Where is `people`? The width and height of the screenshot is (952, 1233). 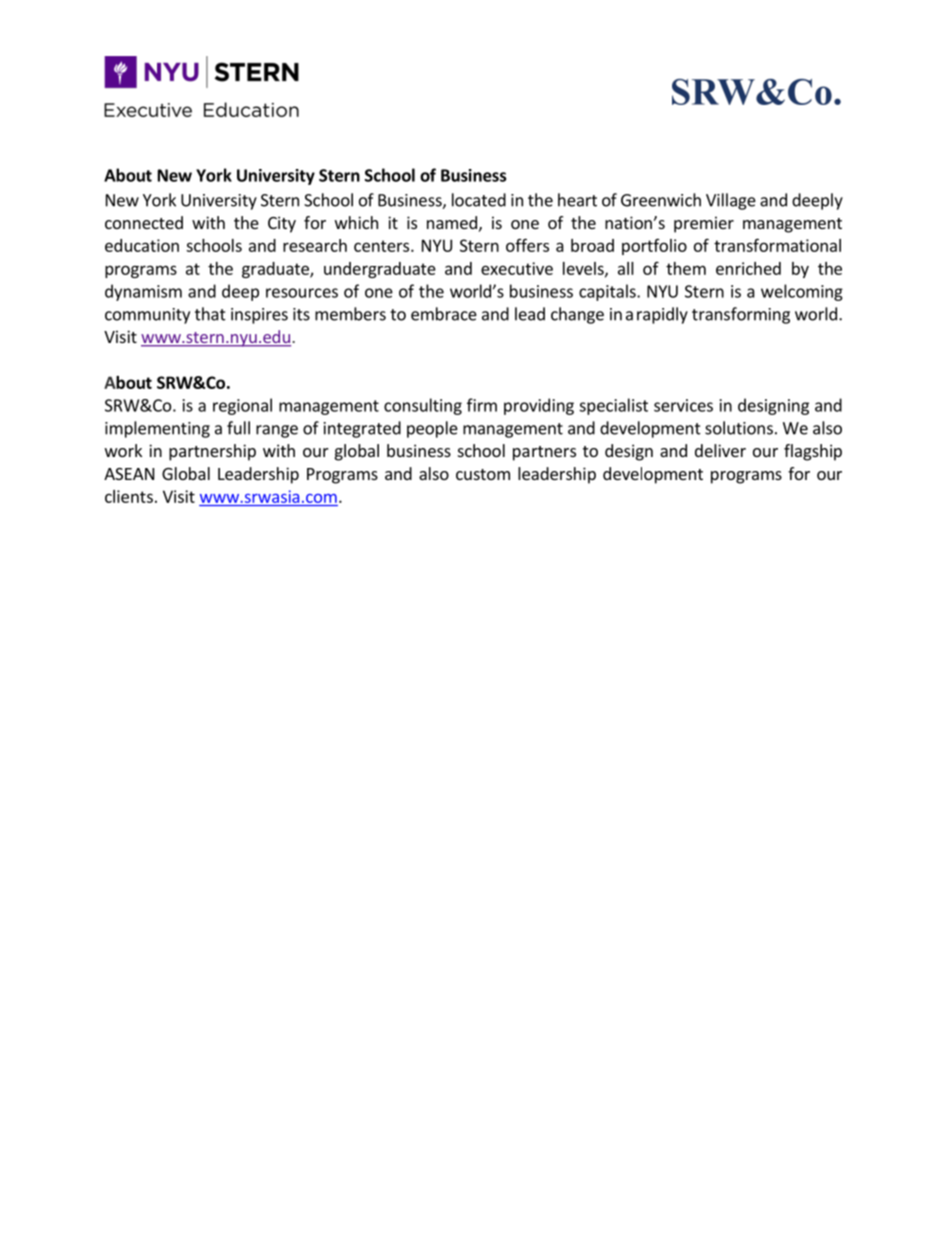 people is located at coordinates (432, 429).
